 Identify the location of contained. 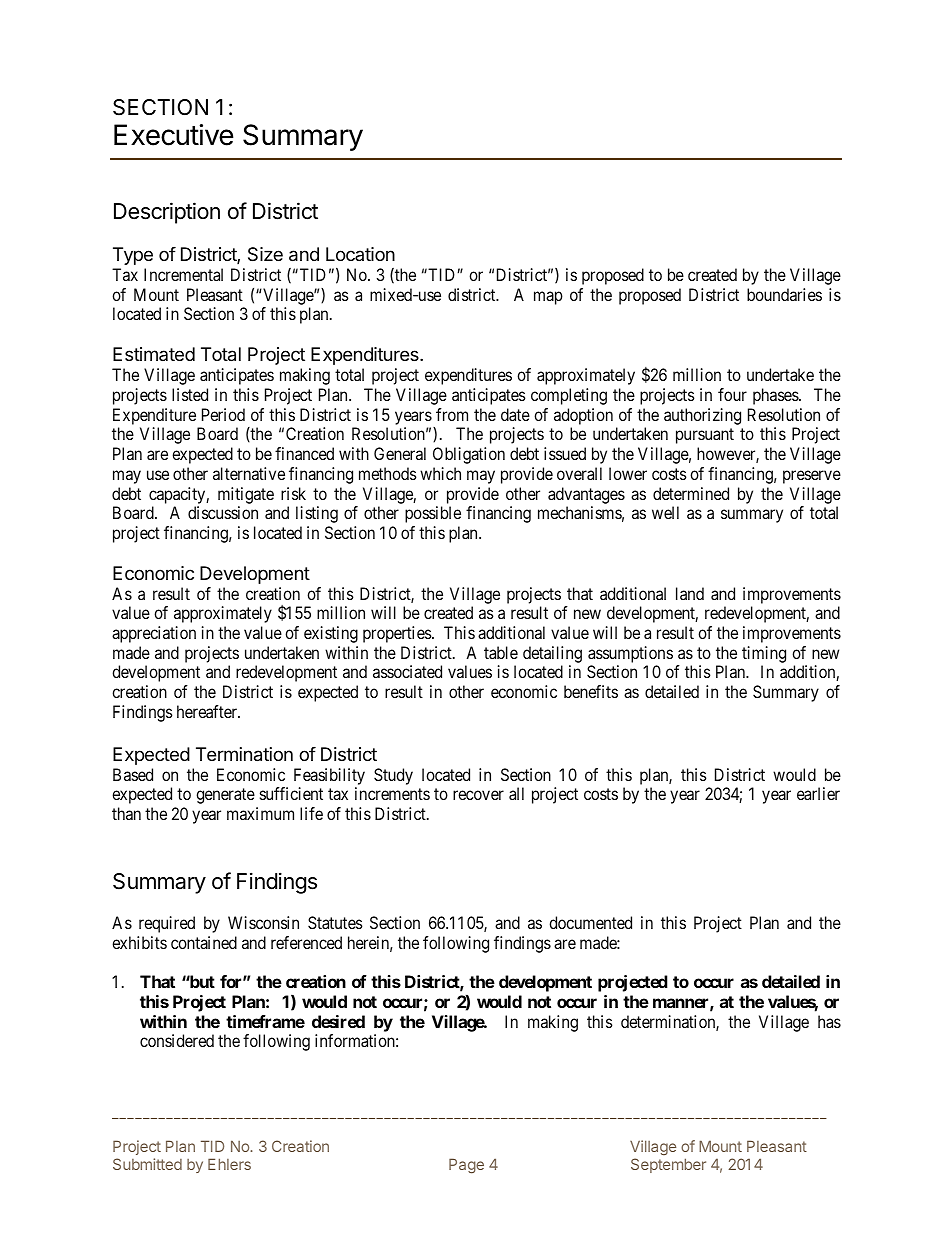
(204, 942).
